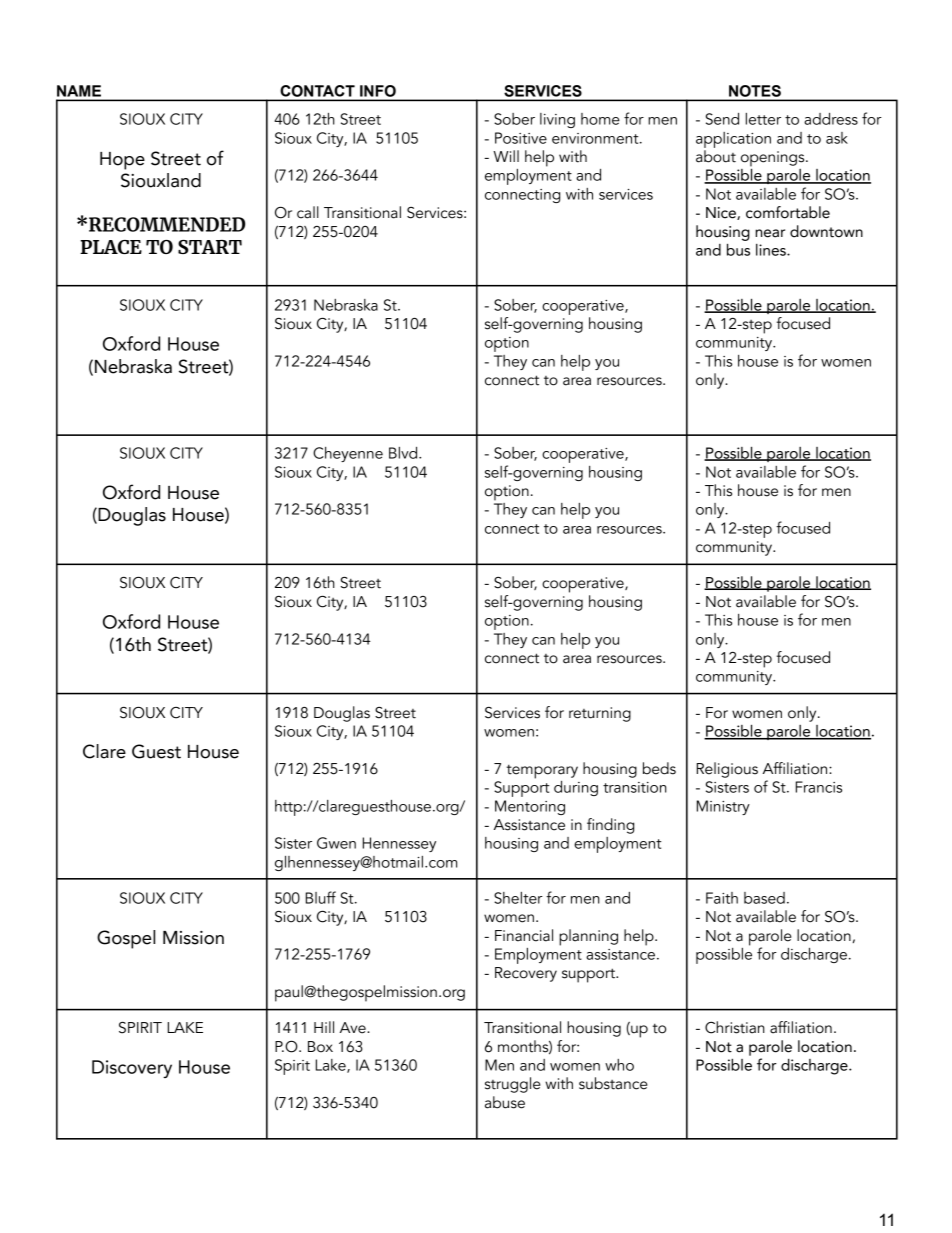 Image resolution: width=952 pixels, height=1233 pixels. I want to click on Gwen, so click(336, 843).
